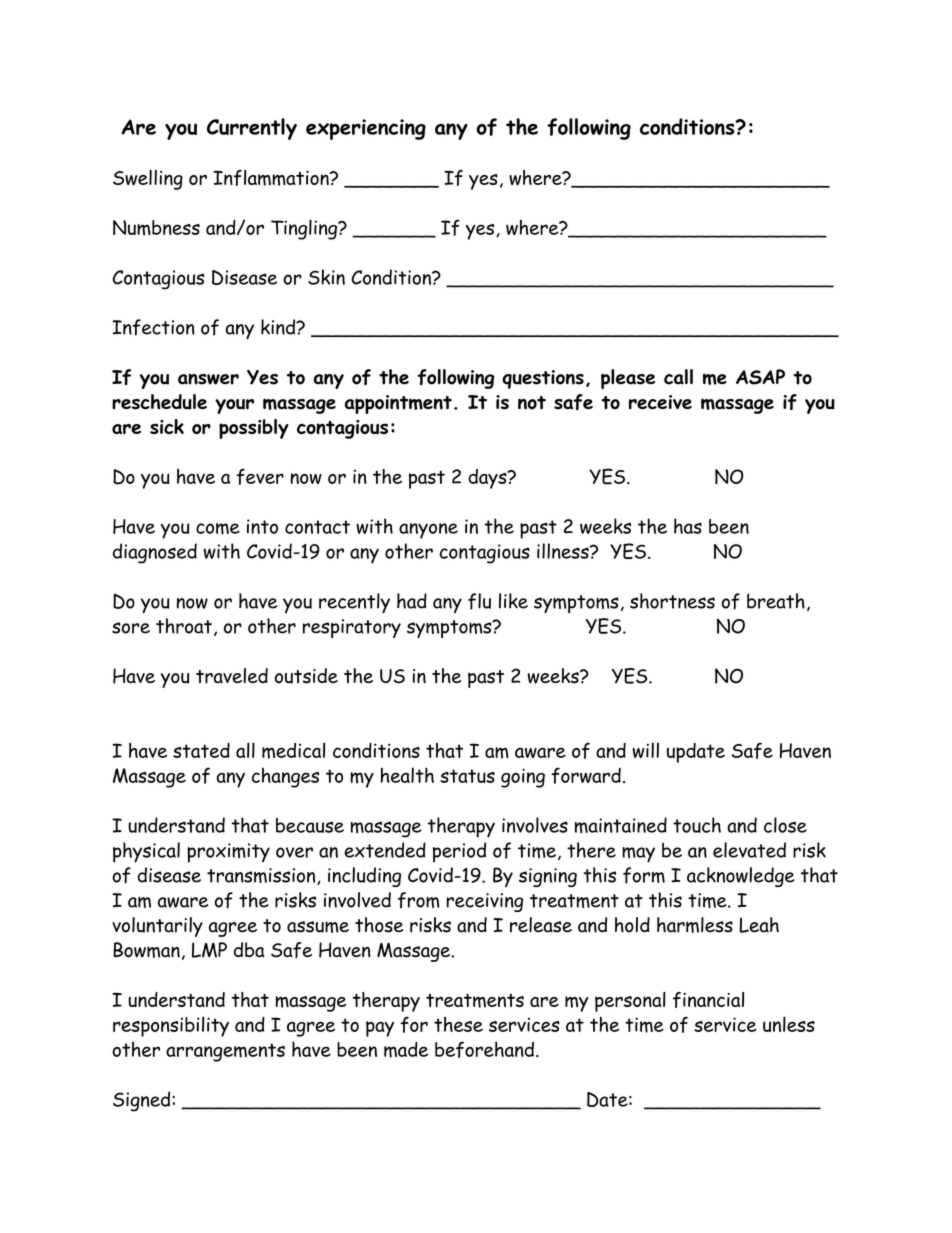  What do you see at coordinates (484, 1049) in the image?
I see `beforehand` at bounding box center [484, 1049].
